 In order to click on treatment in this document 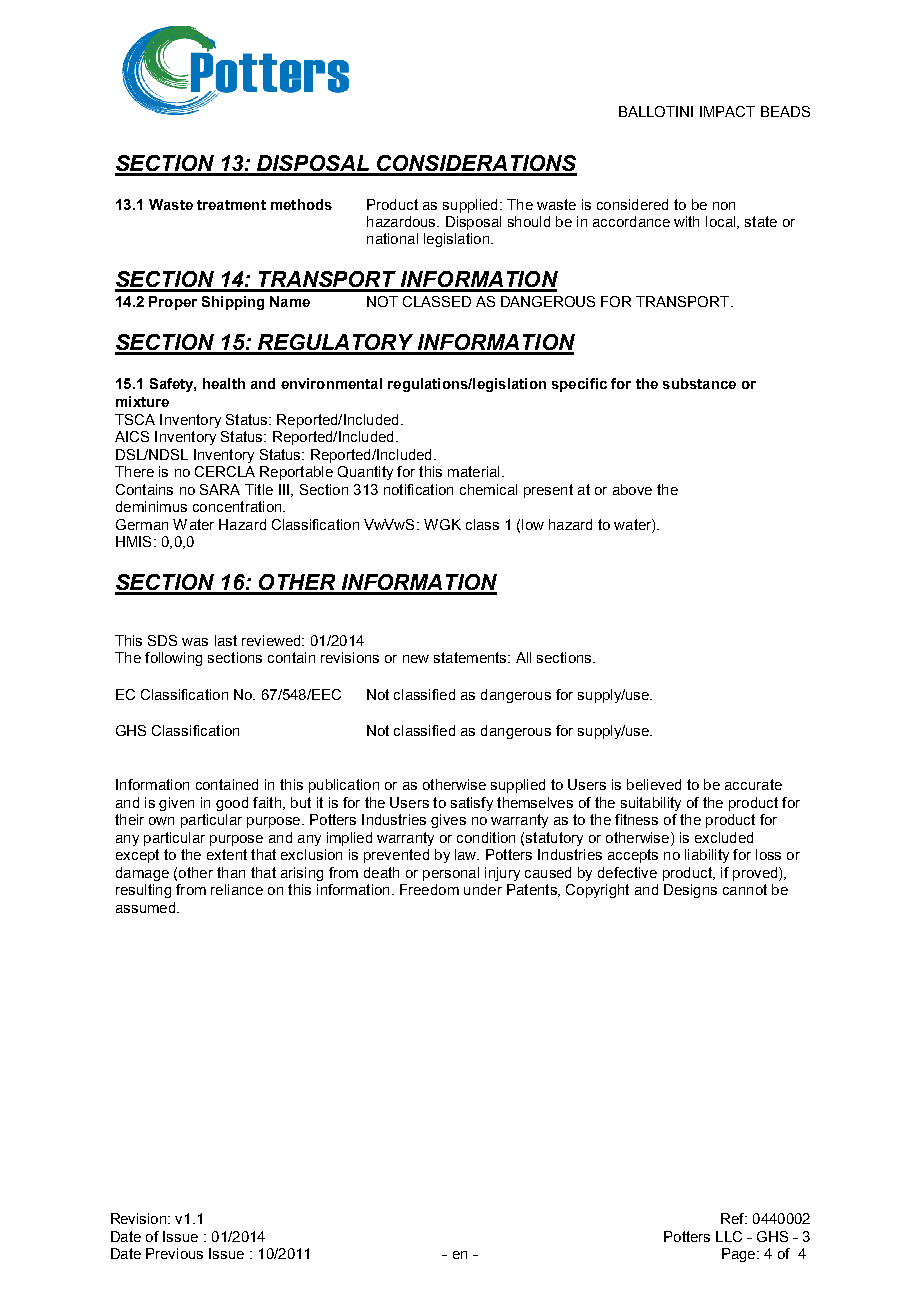, I will do `click(231, 205)`.
